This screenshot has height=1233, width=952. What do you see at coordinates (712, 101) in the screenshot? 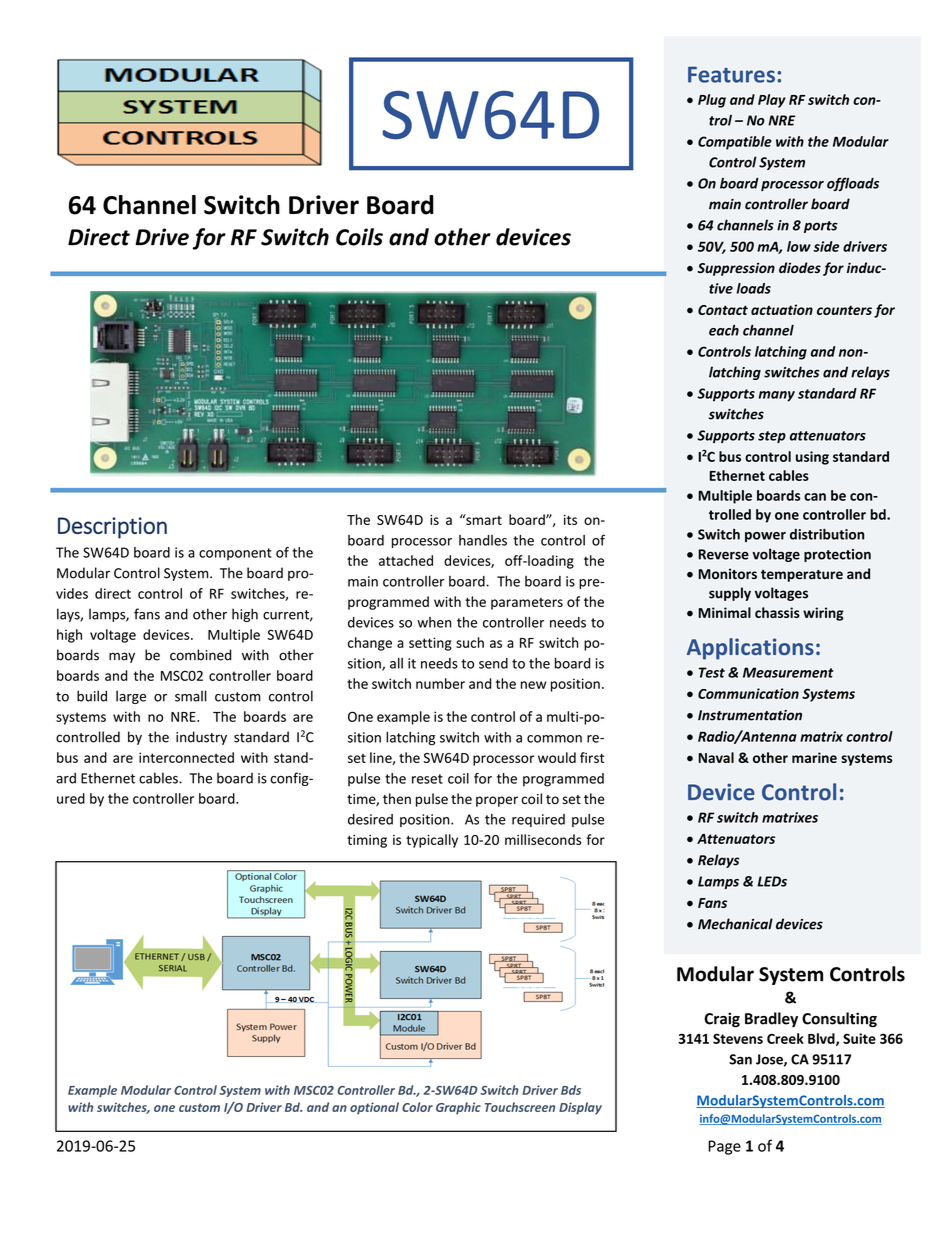
I see `Plug` at bounding box center [712, 101].
